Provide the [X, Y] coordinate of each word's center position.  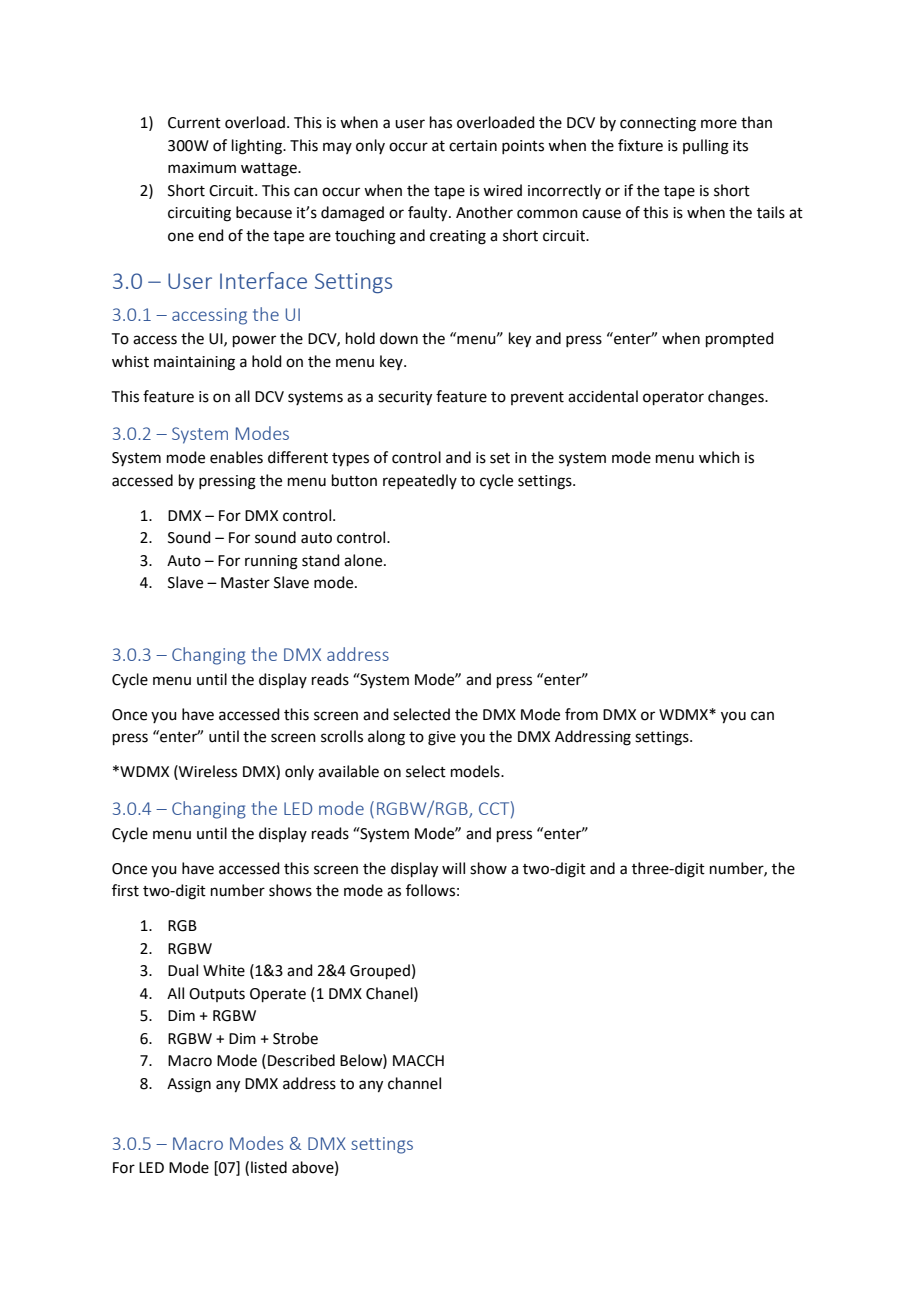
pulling [706, 147]
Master [245, 583]
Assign [189, 1085]
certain [473, 146]
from [581, 714]
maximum [202, 168]
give [442, 738]
